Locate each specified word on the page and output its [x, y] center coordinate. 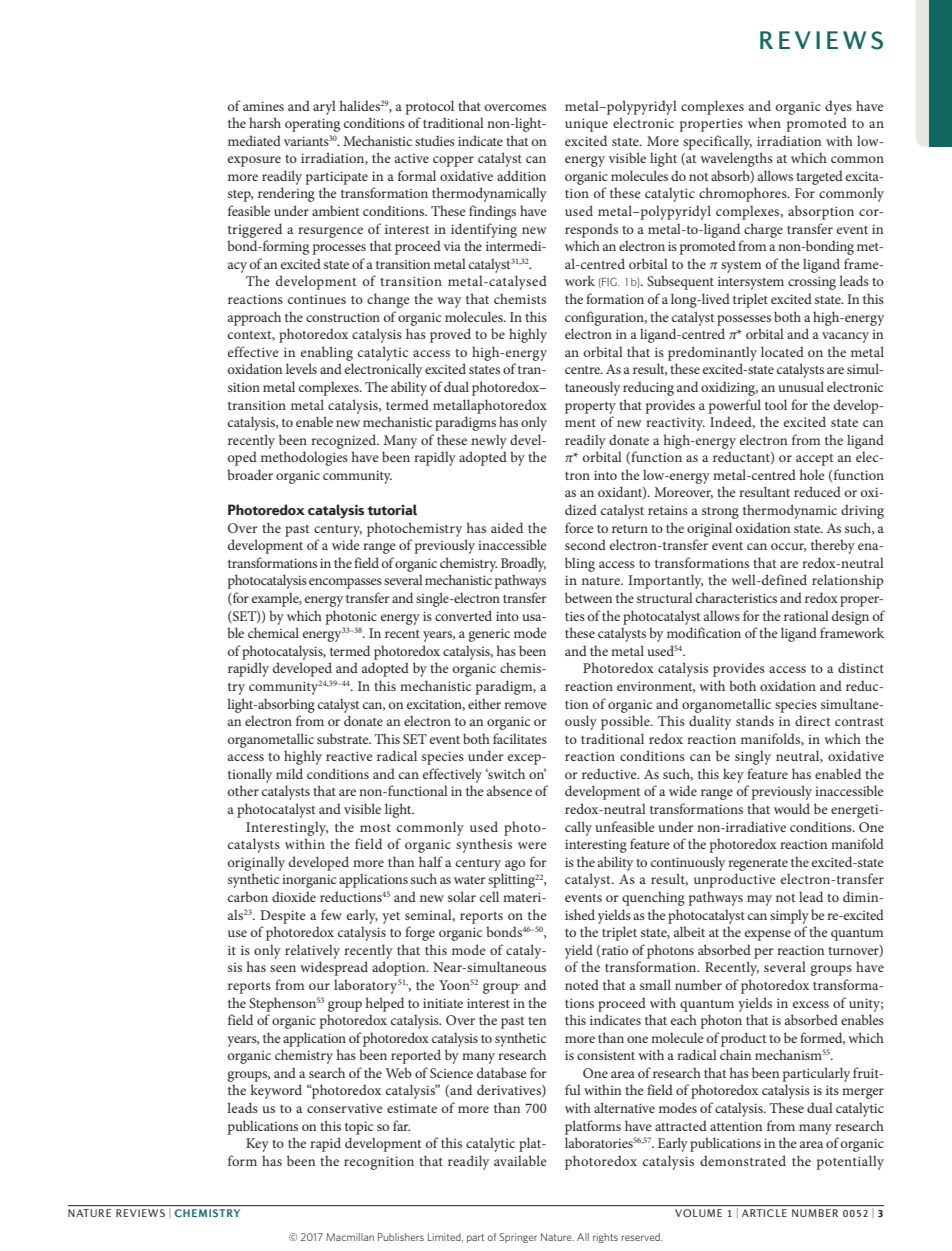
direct [812, 720]
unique [586, 125]
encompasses [345, 583]
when [764, 122]
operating [312, 125]
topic [359, 1128]
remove [525, 705]
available [520, 1160]
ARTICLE [764, 1213]
